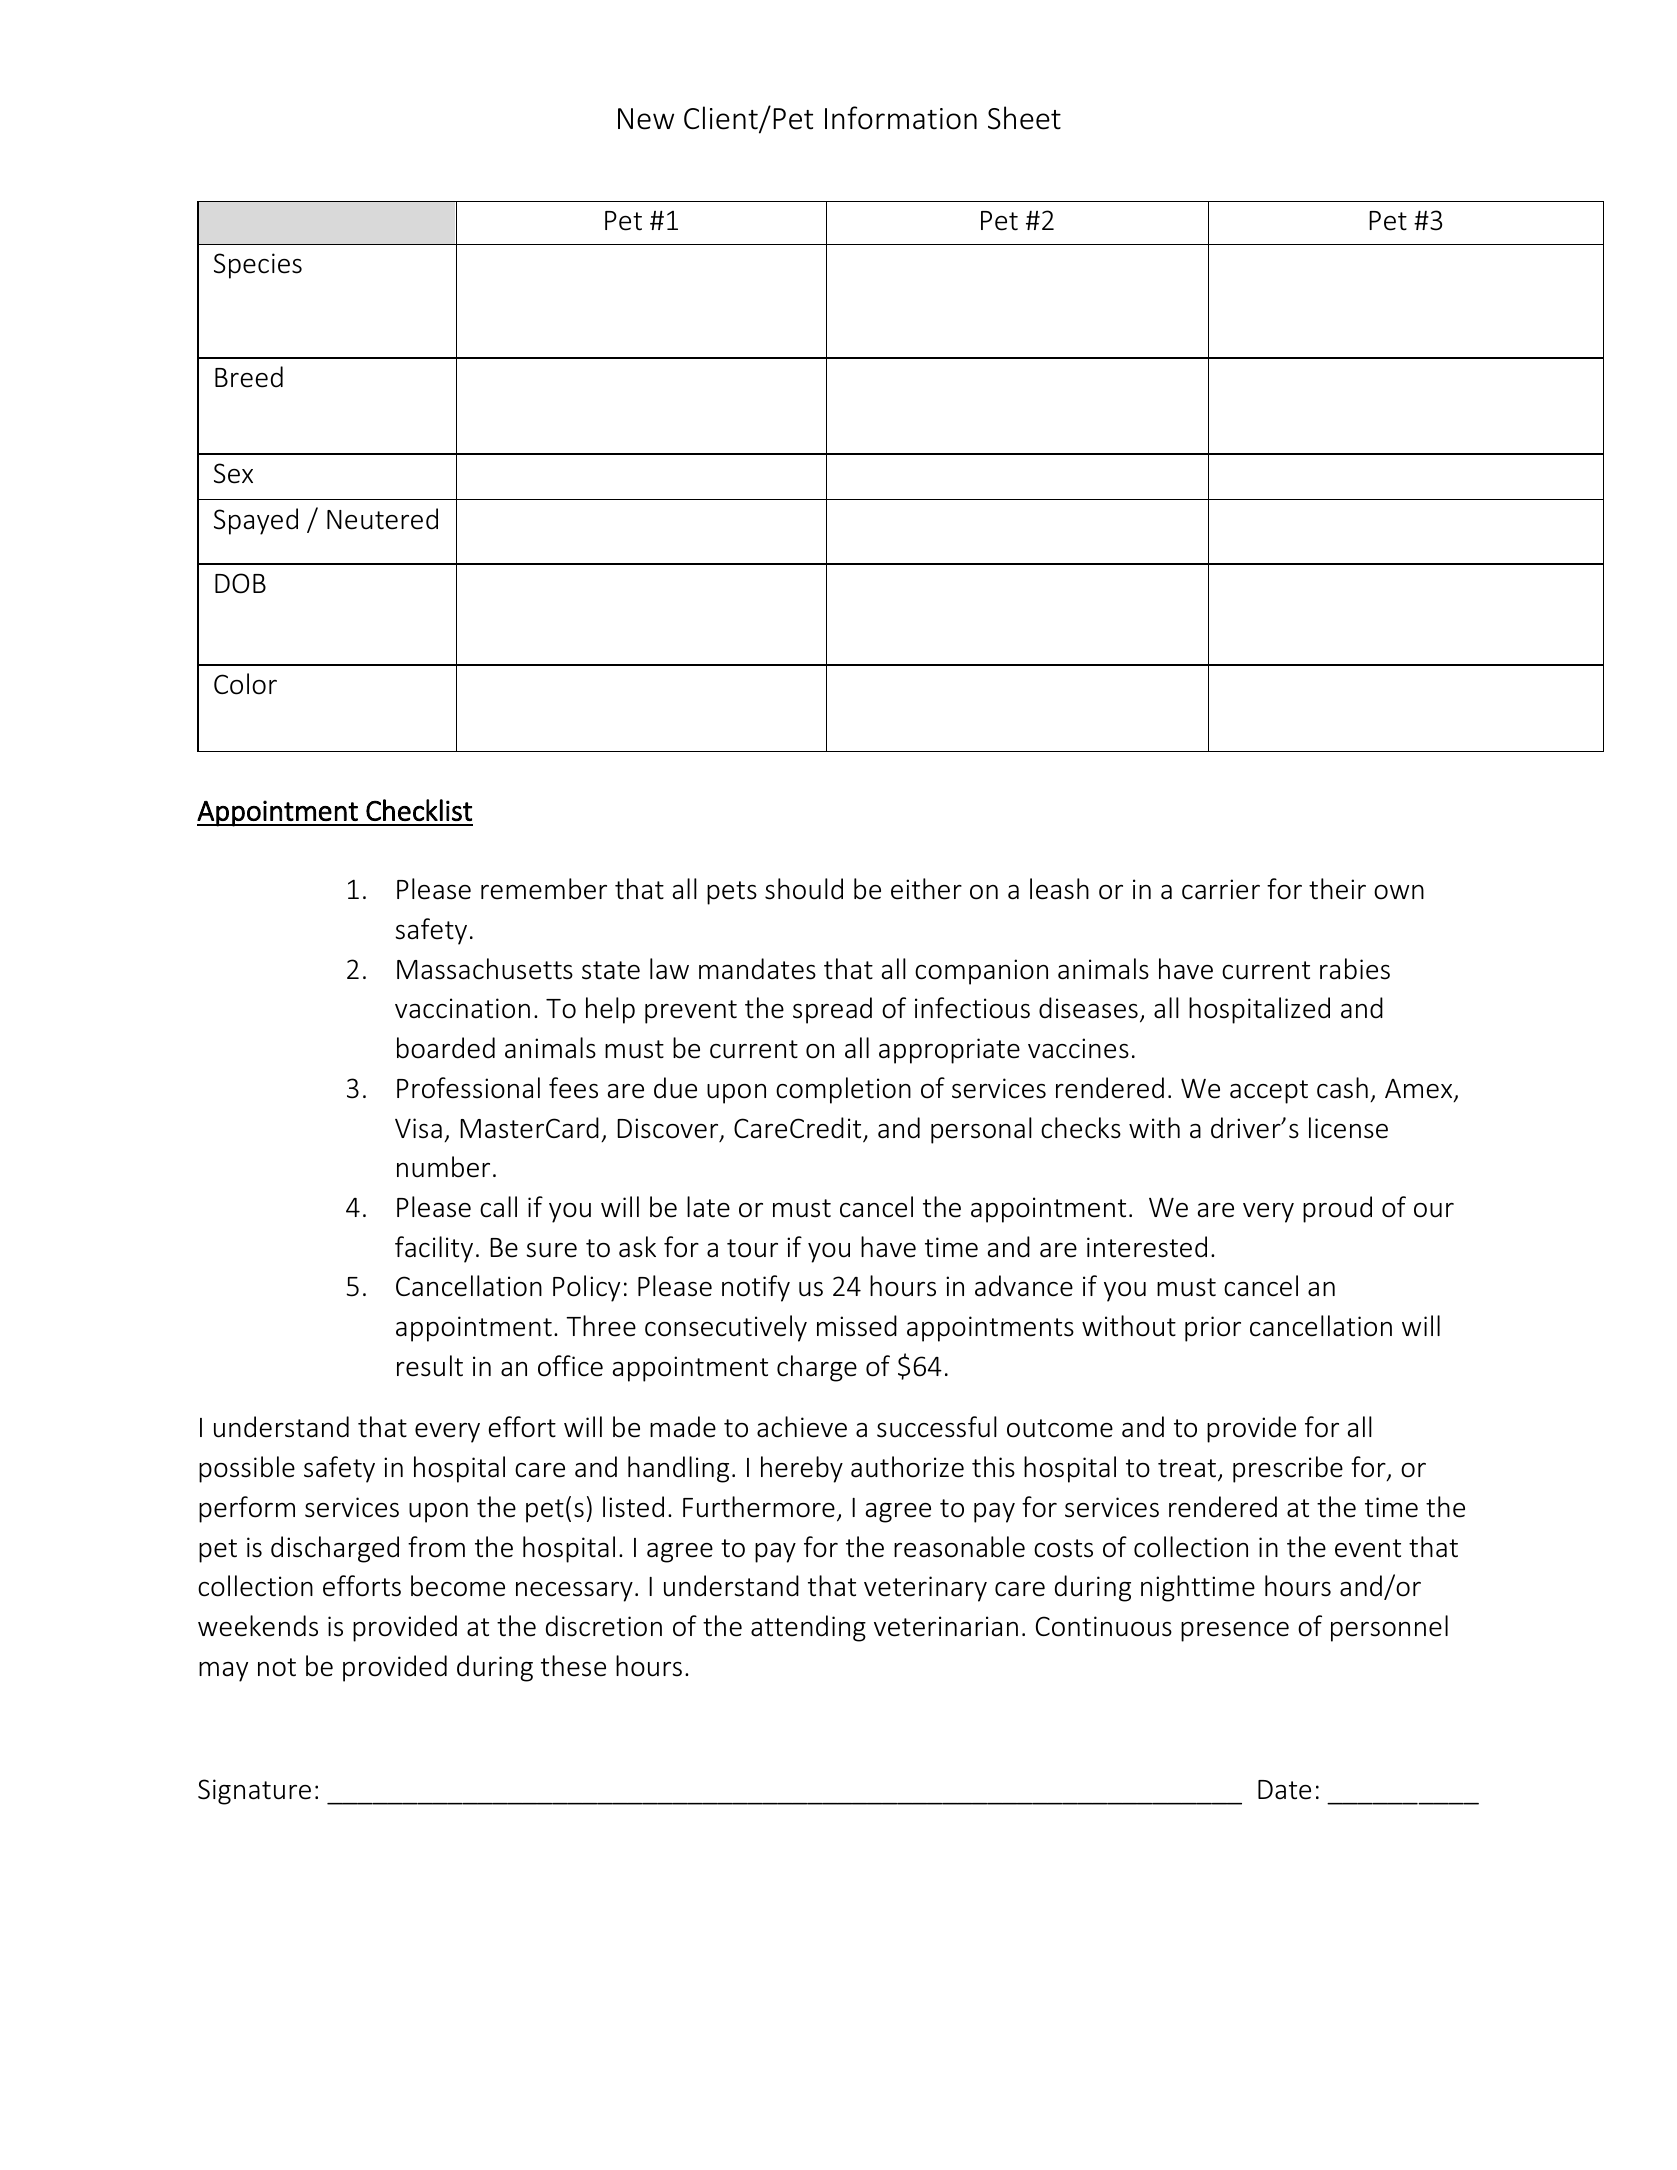 This page has height=2170, width=1677. What do you see at coordinates (1213, 1329) in the page?
I see `prior` at bounding box center [1213, 1329].
